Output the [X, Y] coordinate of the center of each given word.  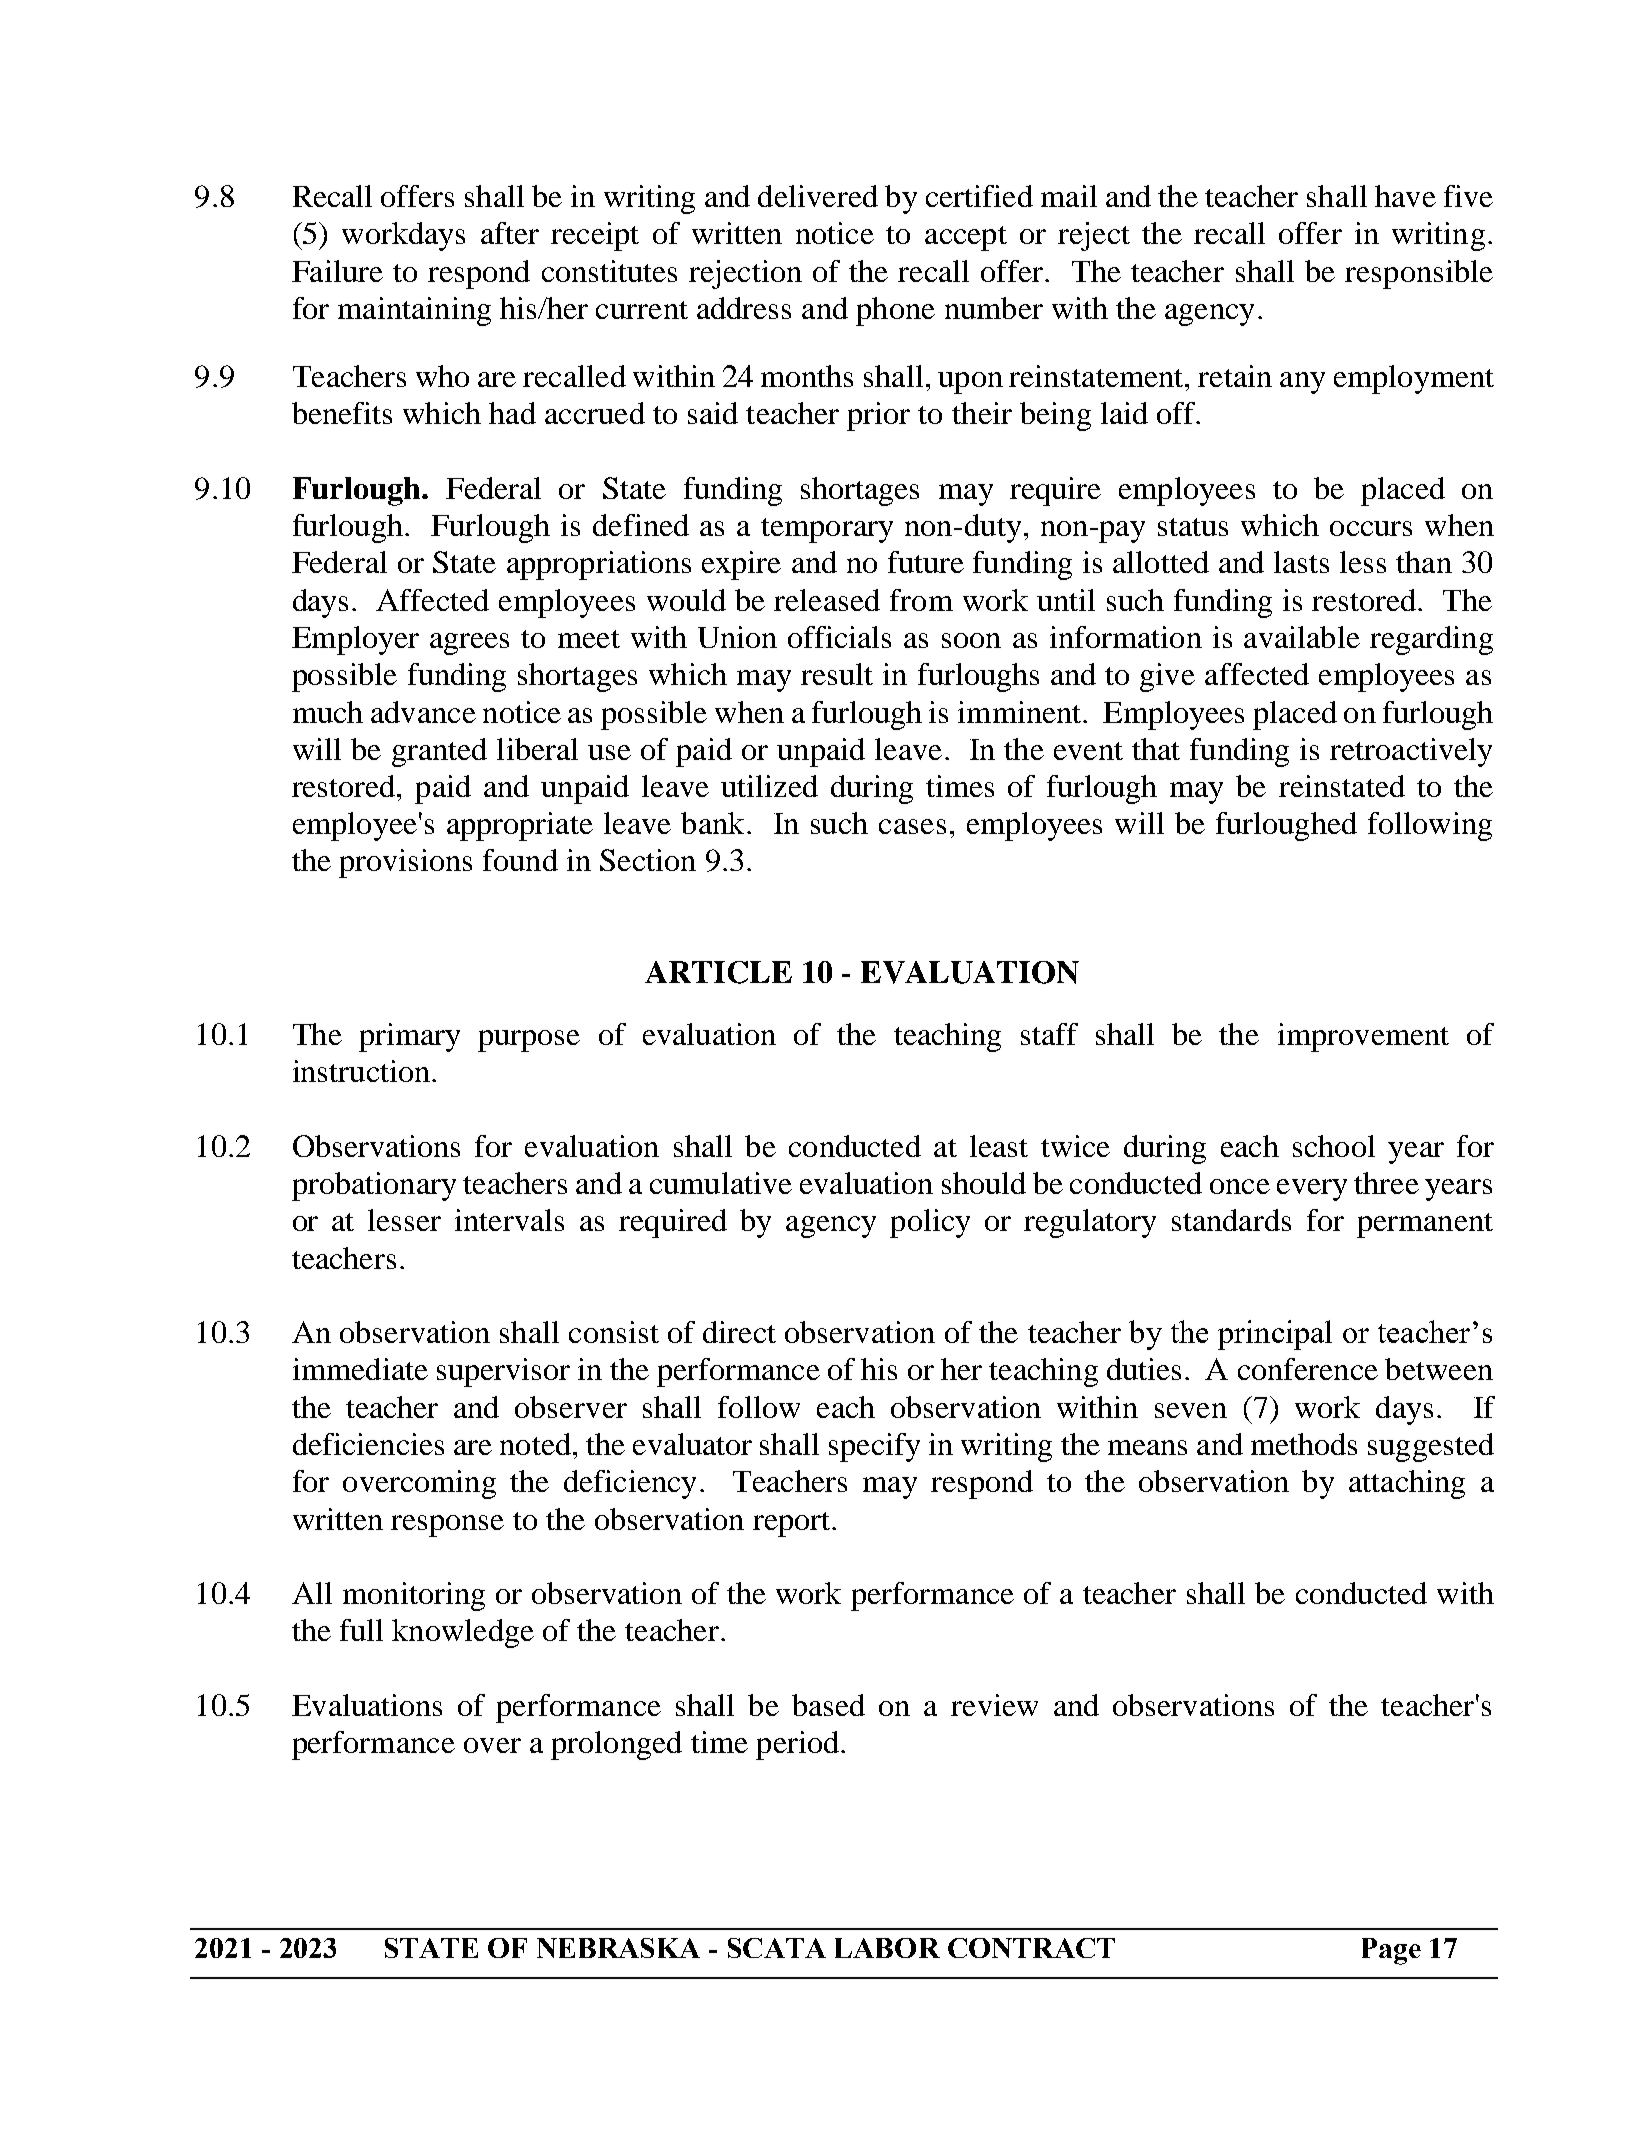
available [1302, 637]
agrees [469, 644]
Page [1391, 1951]
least [999, 1146]
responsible [1419, 274]
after [510, 233]
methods [1304, 1444]
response [447, 1526]
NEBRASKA [618, 1948]
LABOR [887, 1948]
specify [874, 1447]
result [837, 674]
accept [966, 238]
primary [409, 1037]
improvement [1363, 1037]
